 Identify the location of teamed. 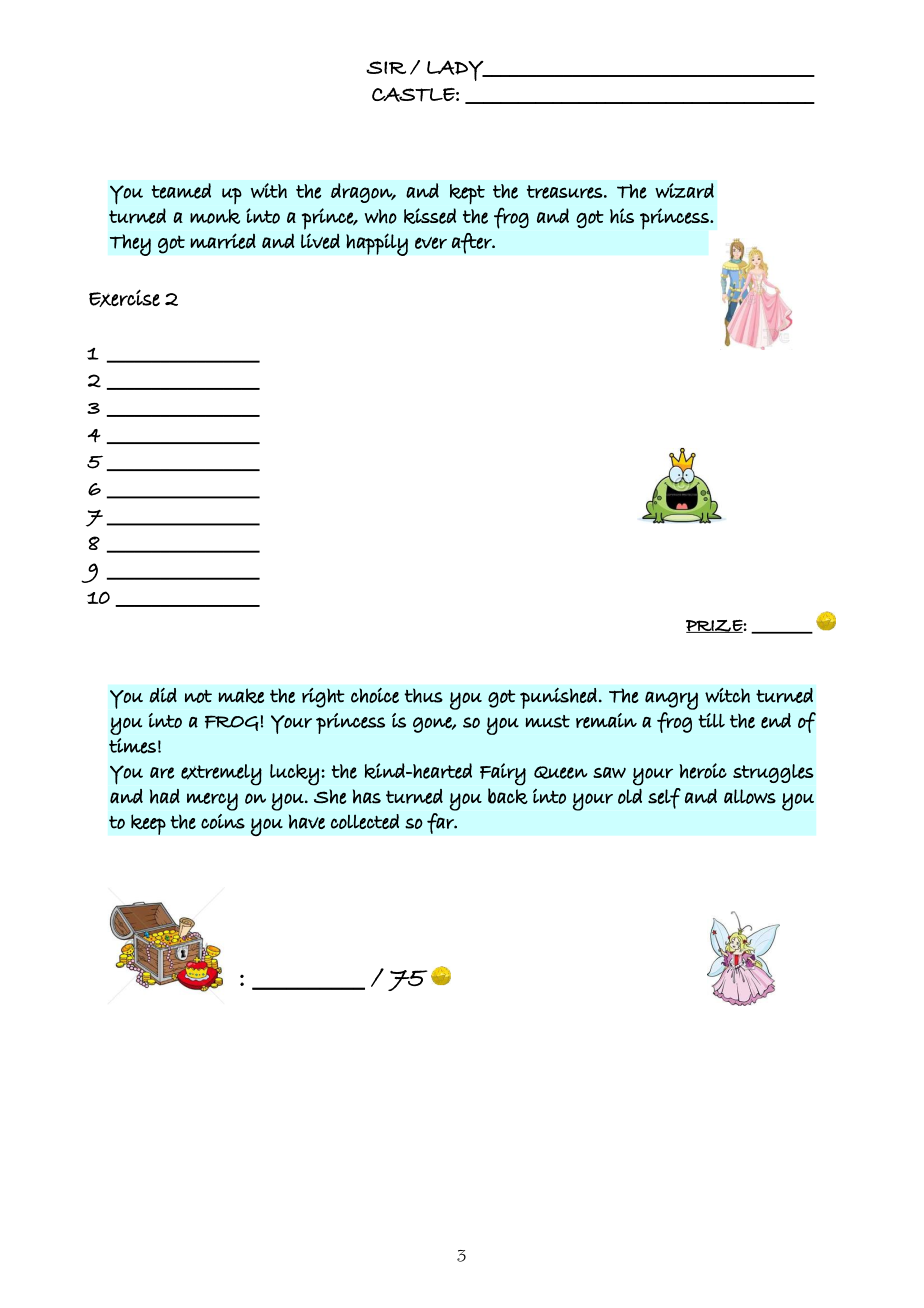
(181, 191).
